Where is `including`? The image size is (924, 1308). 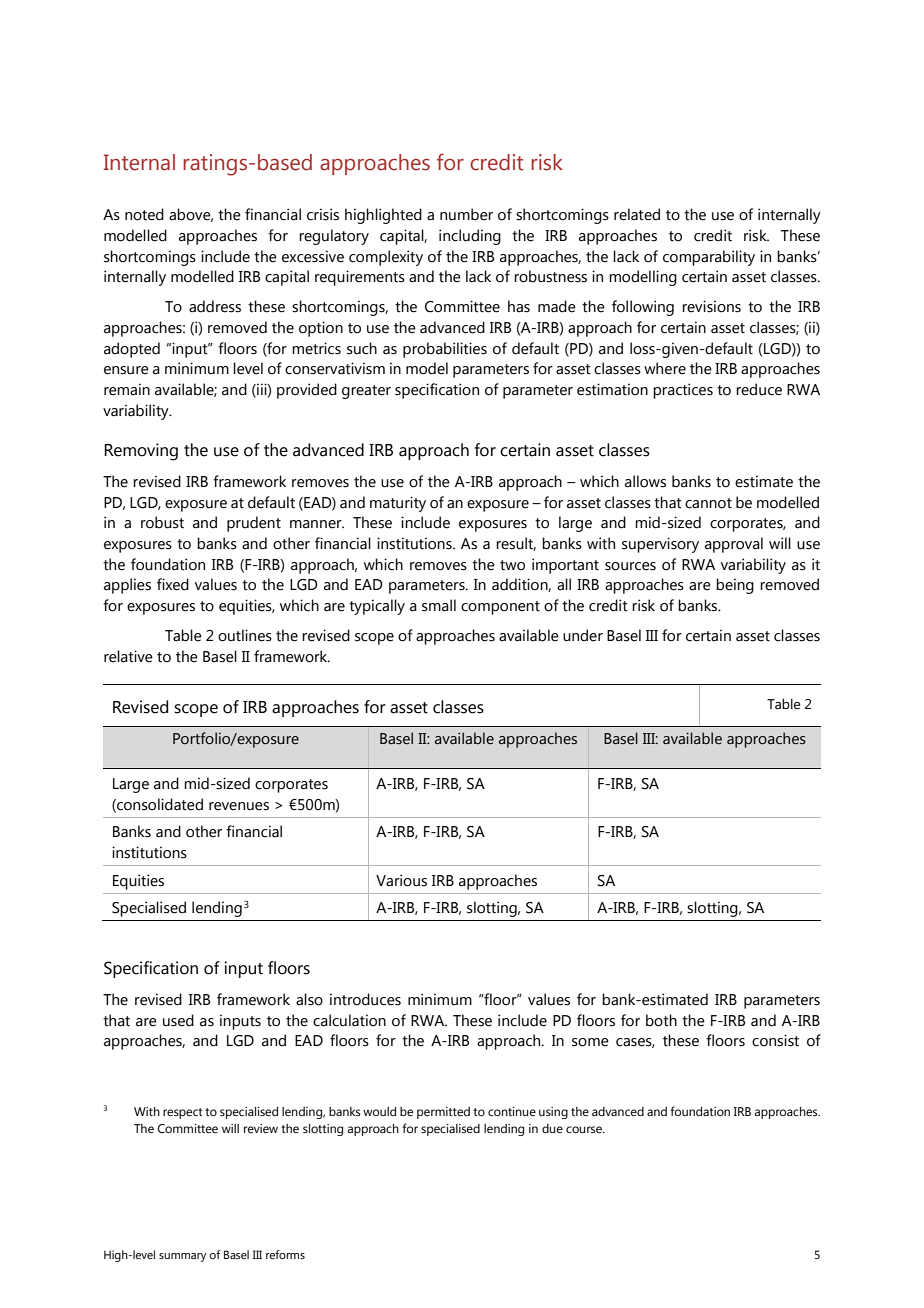 including is located at coordinates (470, 237).
